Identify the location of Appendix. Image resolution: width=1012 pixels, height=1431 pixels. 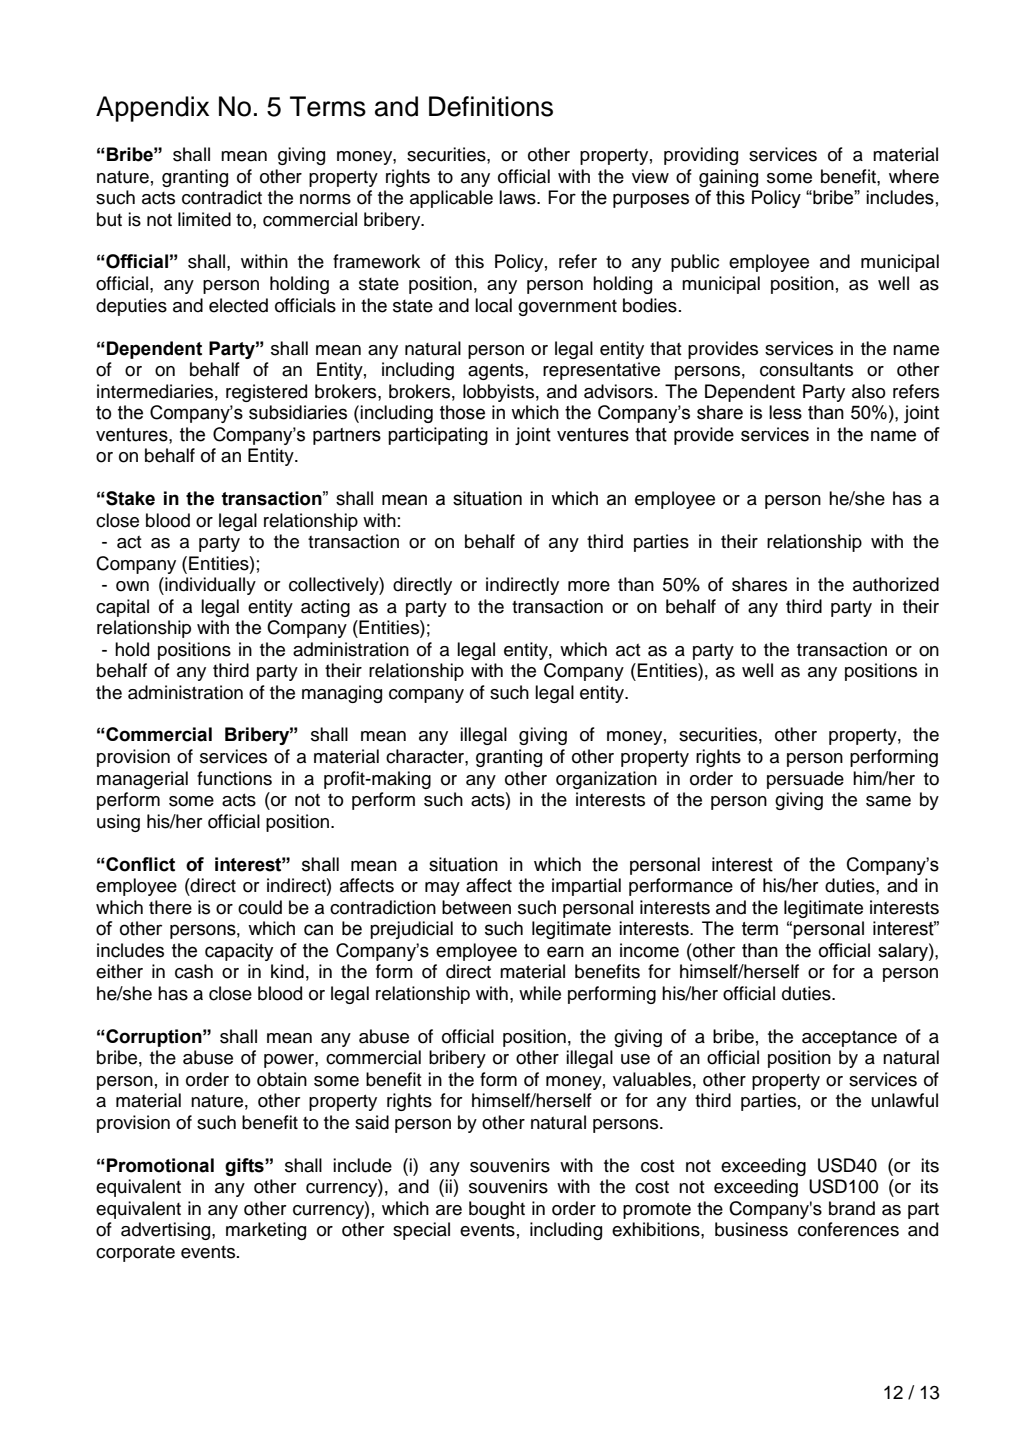
(152, 109).
